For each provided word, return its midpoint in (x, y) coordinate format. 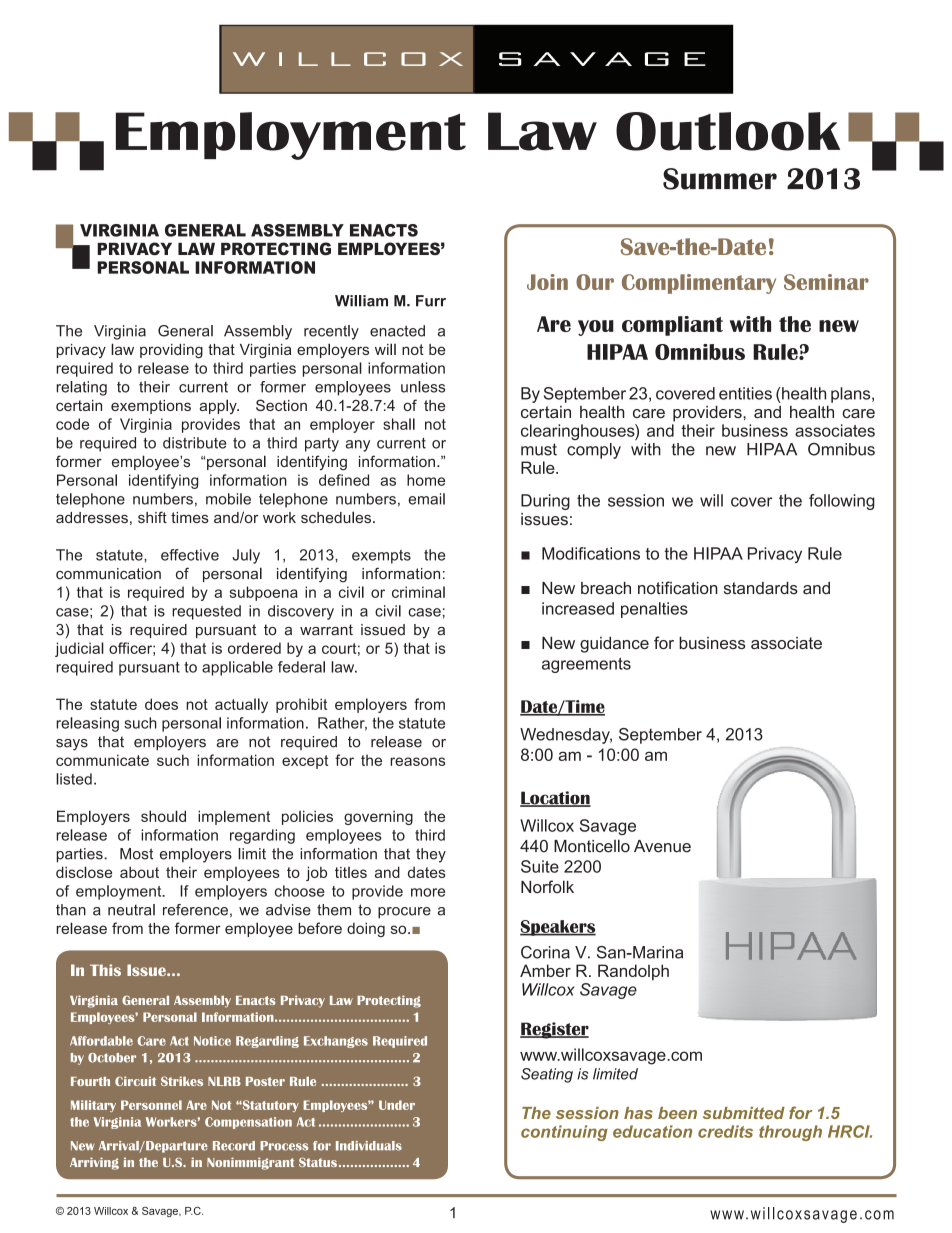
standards (761, 588)
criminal (418, 592)
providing (171, 351)
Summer (720, 179)
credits (725, 1131)
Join (547, 282)
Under (397, 1105)
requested (206, 612)
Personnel (151, 1105)
